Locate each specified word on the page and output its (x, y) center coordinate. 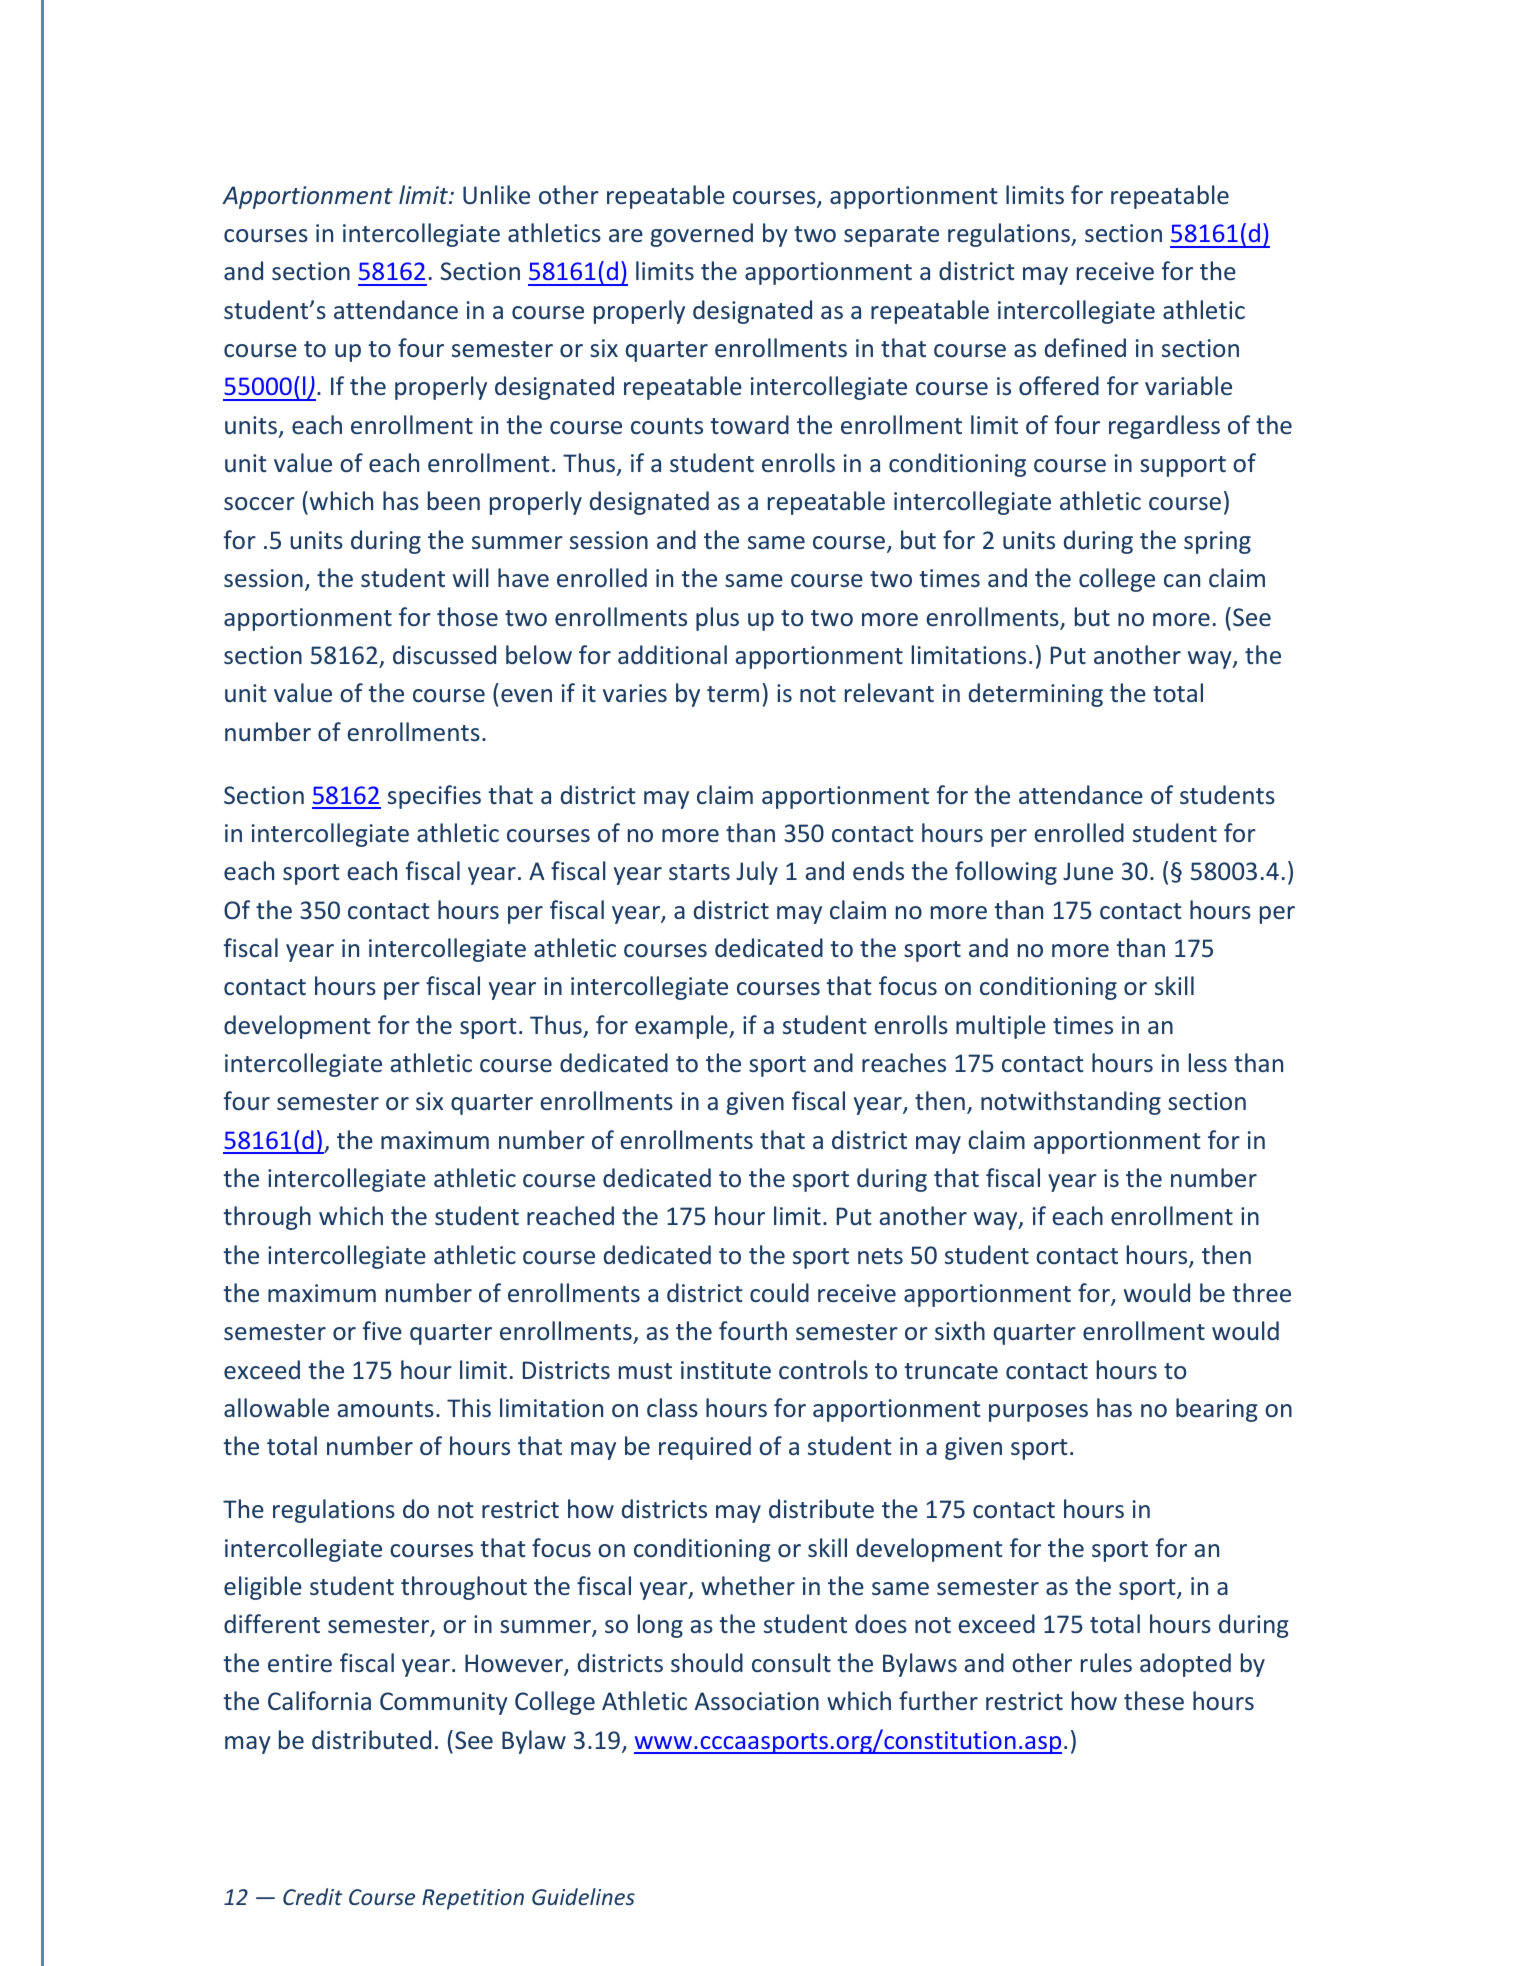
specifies (434, 797)
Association (757, 1701)
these (1154, 1700)
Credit (312, 1896)
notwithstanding (1071, 1103)
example (682, 1027)
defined (1085, 347)
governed (701, 235)
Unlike (496, 194)
